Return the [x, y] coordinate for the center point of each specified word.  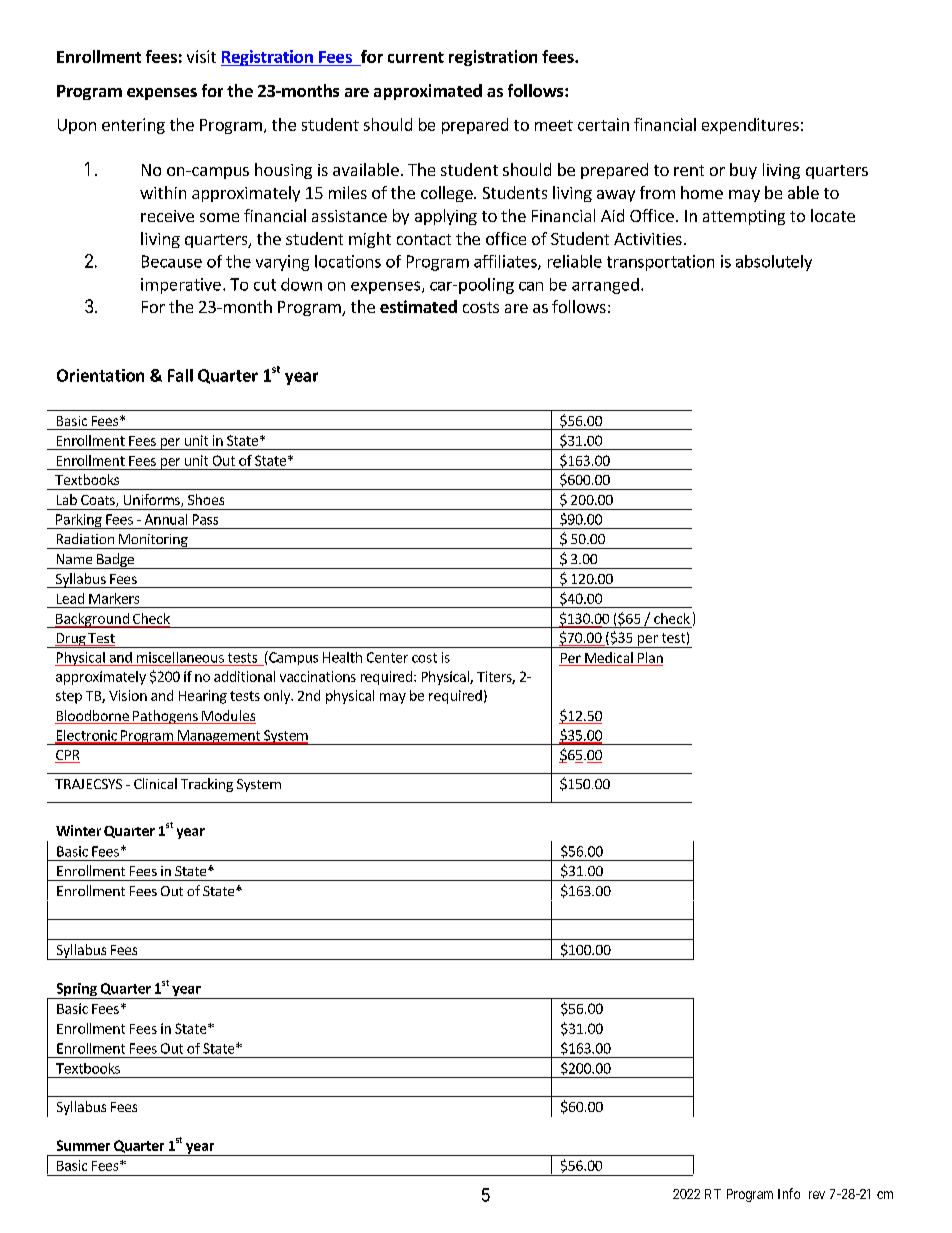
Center [387, 657]
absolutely [774, 263]
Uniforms [153, 500]
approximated [428, 92]
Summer [83, 1145]
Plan [649, 659]
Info [789, 1193]
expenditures [750, 126]
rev [817, 1195]
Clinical [155, 783]
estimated [418, 306]
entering [133, 126]
